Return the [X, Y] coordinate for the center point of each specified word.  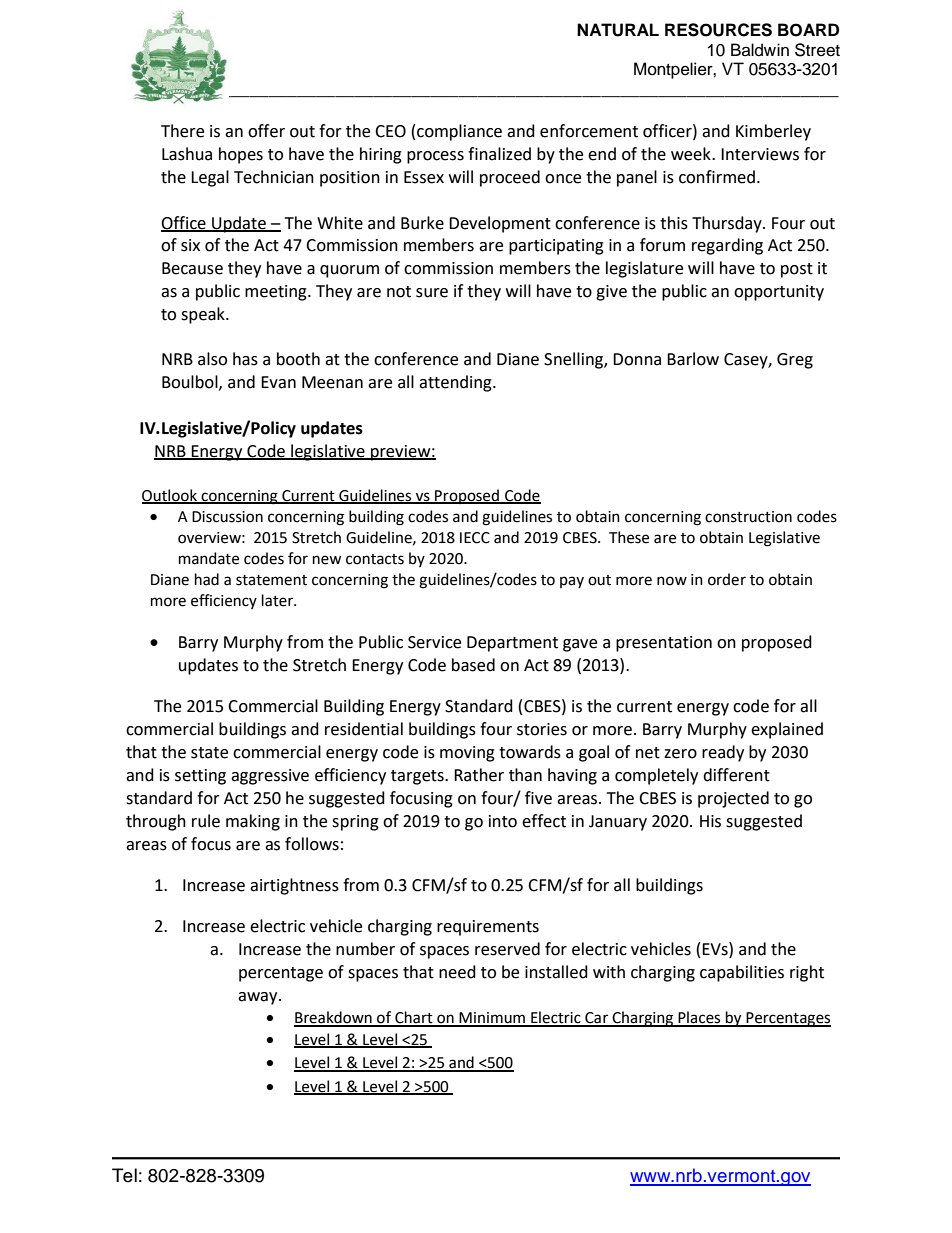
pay [572, 582]
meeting [277, 293]
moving [467, 754]
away [259, 998]
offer [266, 131]
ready [723, 753]
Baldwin [760, 50]
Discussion [227, 517]
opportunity [779, 293]
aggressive [270, 777]
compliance [459, 132]
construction [748, 517]
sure [432, 293]
